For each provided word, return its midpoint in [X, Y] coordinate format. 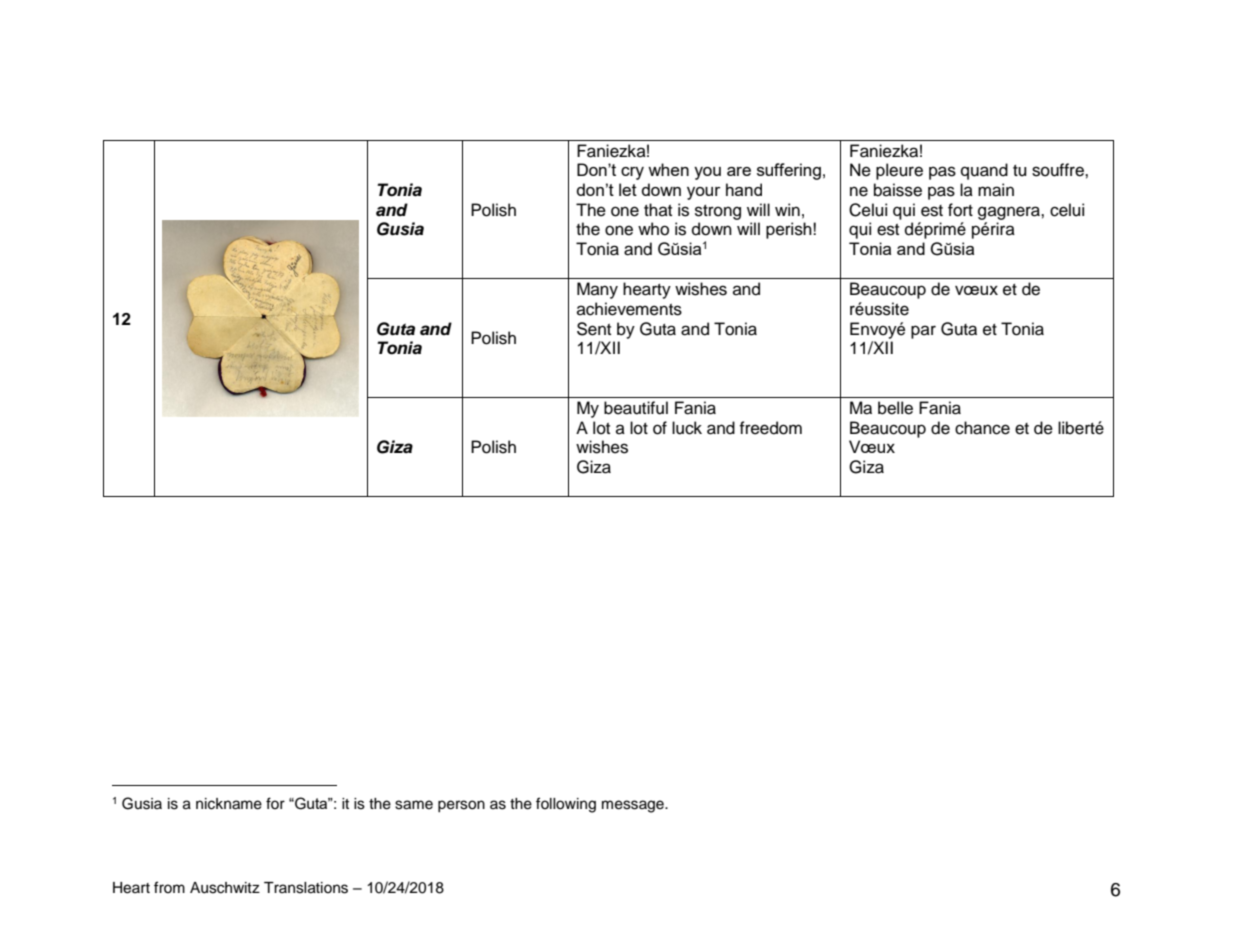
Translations [306, 888]
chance [982, 428]
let [628, 189]
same [414, 805]
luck [687, 428]
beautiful [636, 408]
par [923, 332]
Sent [594, 329]
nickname [229, 804]
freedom [770, 428]
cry [632, 173]
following [566, 805]
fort [960, 210]
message [634, 806]
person [461, 806]
